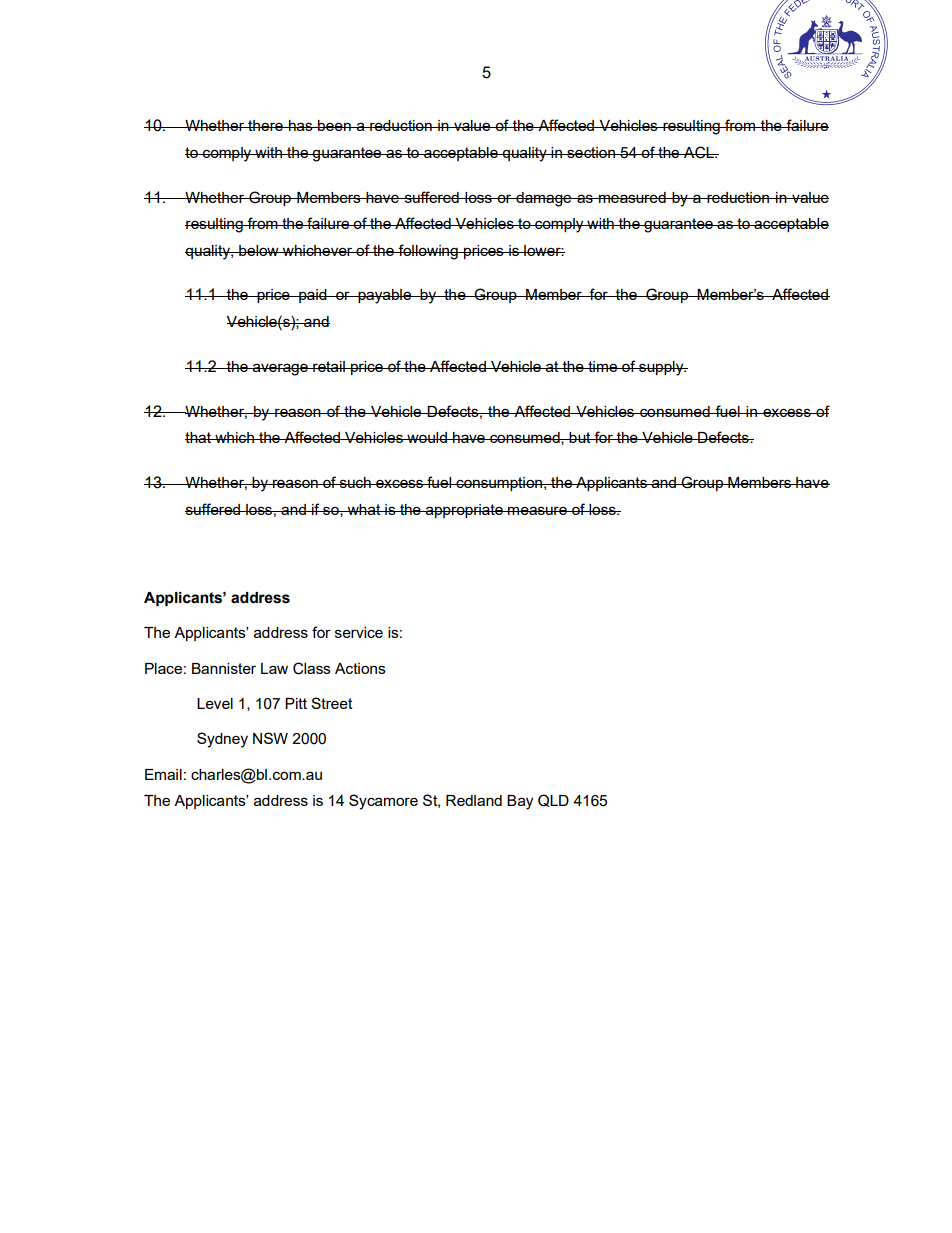  I want to click on section, so click(591, 152).
